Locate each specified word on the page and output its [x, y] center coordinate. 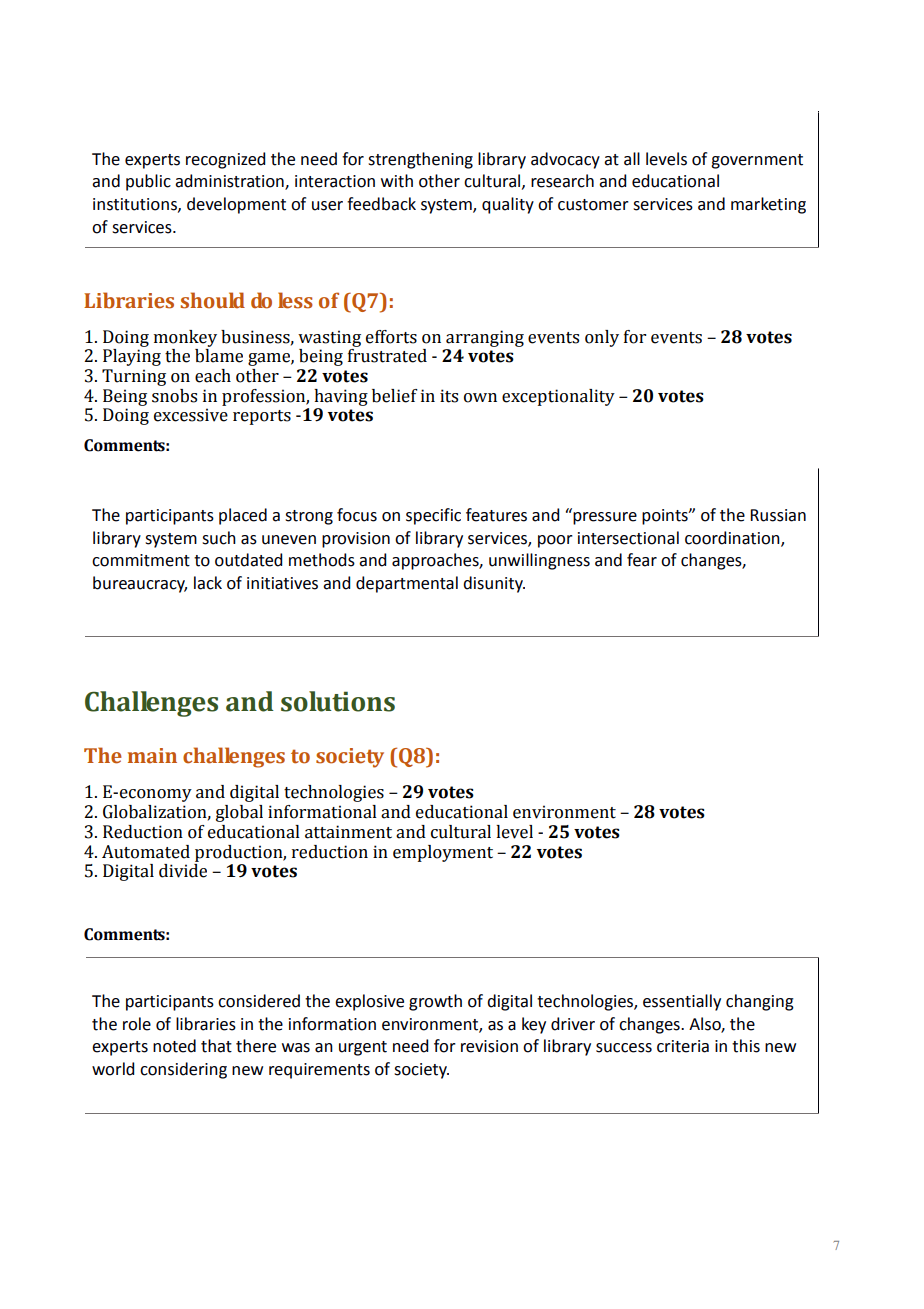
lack [208, 583]
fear [642, 560]
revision [489, 1046]
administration [230, 182]
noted [174, 1046]
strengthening [420, 160]
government [757, 161]
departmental [407, 584]
